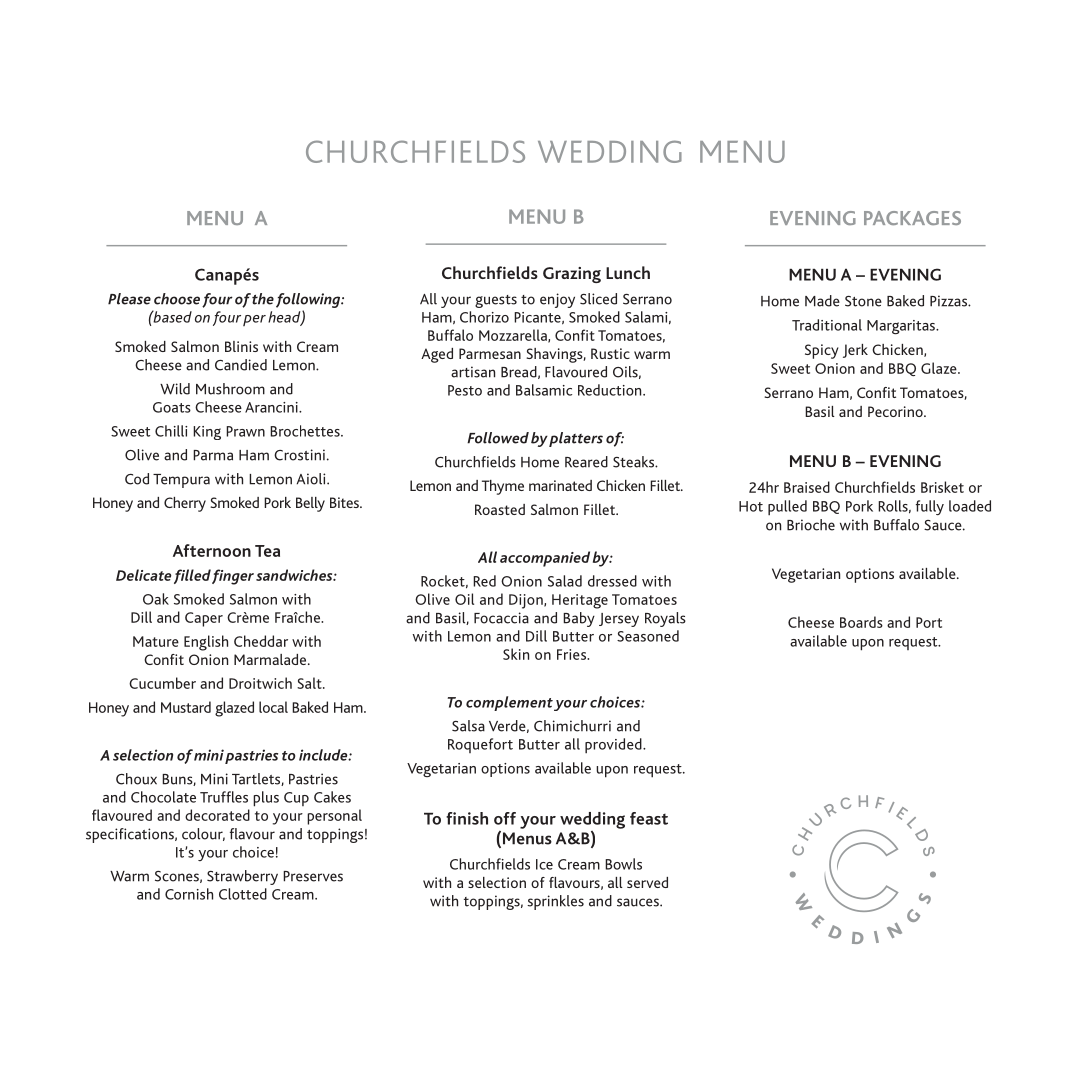 The width and height of the page is (1092, 1092). I want to click on PACKAGES, so click(912, 218).
